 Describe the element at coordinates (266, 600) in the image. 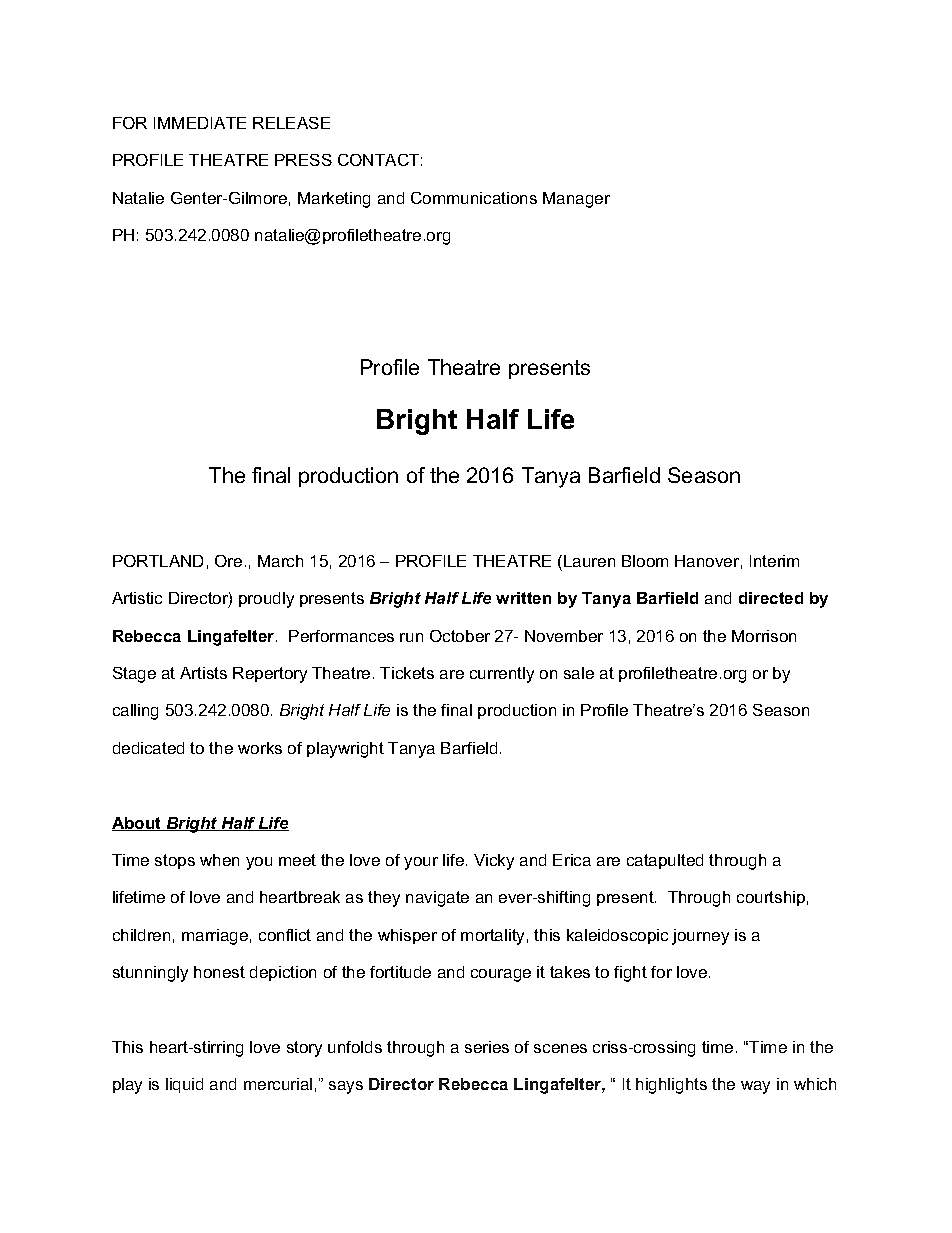

I see `proudly` at that location.
